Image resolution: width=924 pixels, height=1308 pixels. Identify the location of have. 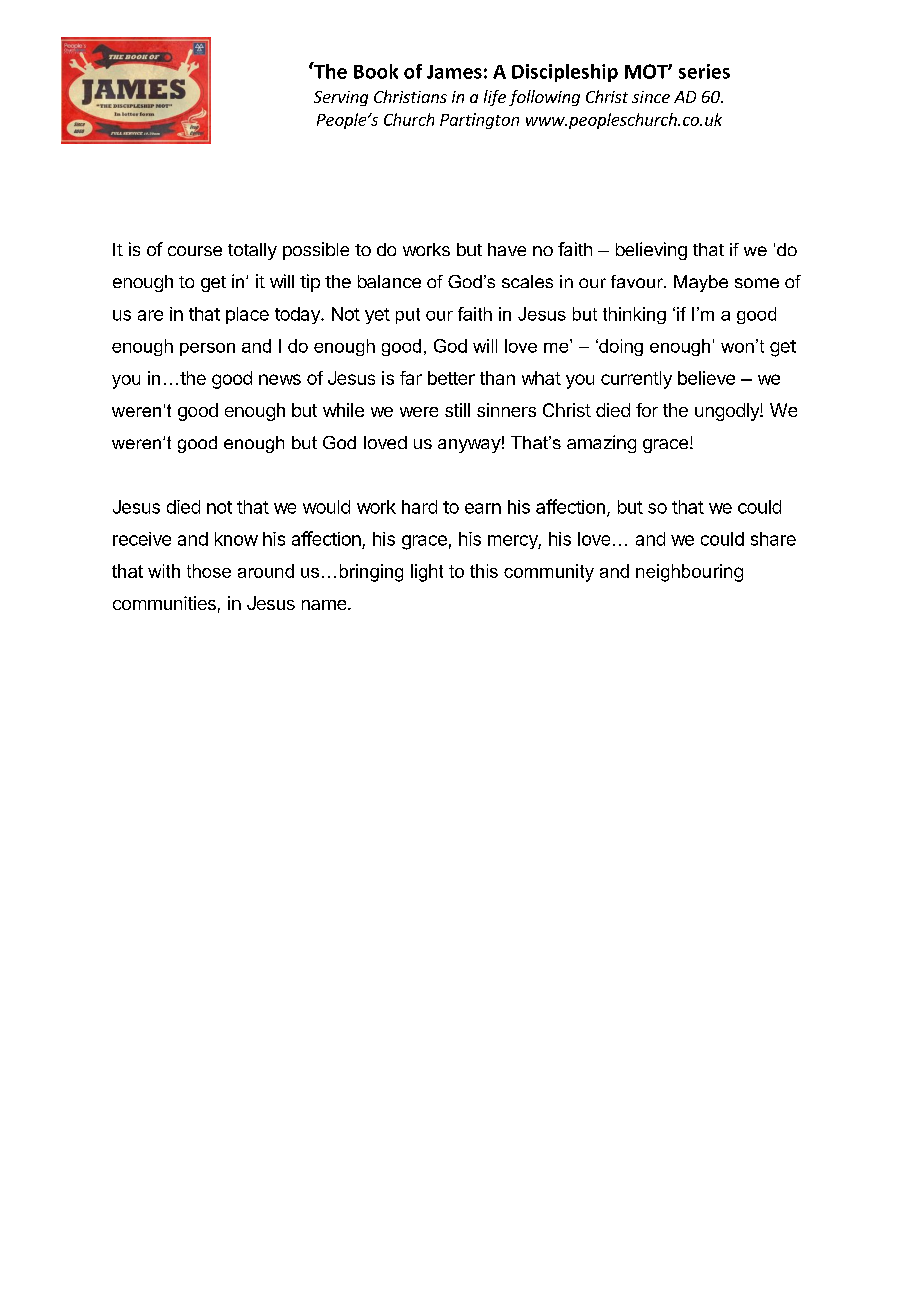
(507, 249).
